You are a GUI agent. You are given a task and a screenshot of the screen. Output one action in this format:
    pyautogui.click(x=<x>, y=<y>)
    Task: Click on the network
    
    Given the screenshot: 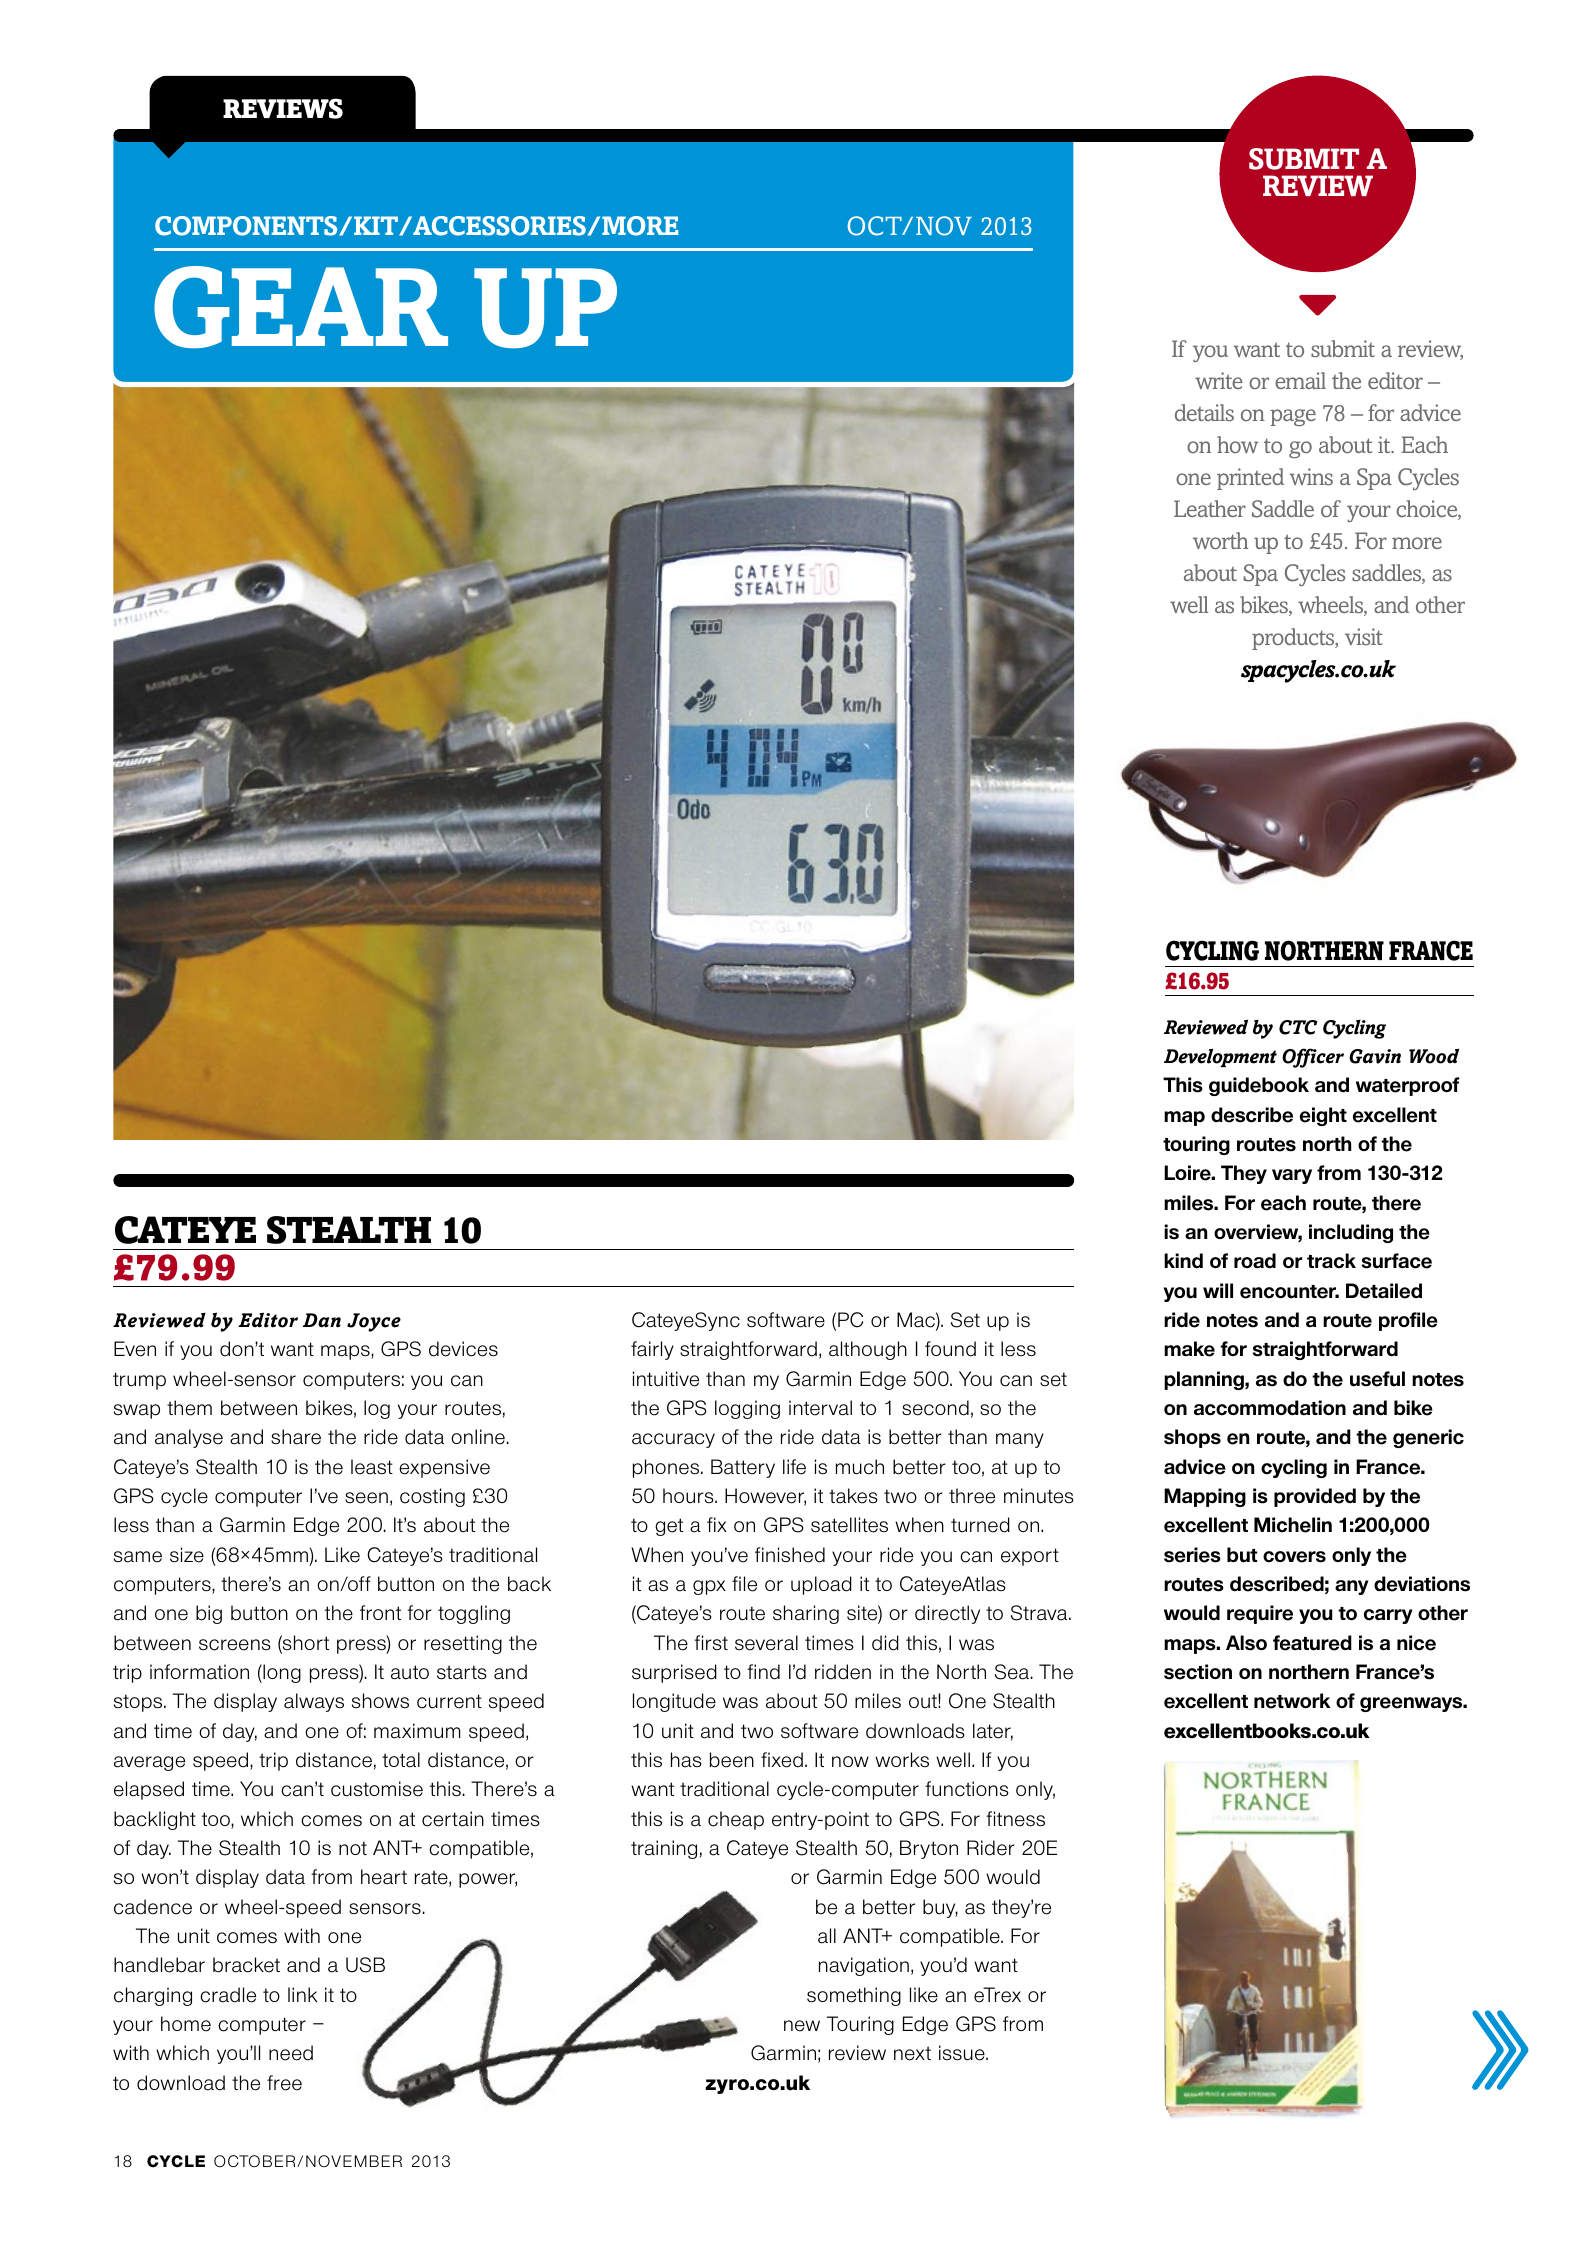 What is the action you would take?
    pyautogui.click(x=1292, y=1701)
